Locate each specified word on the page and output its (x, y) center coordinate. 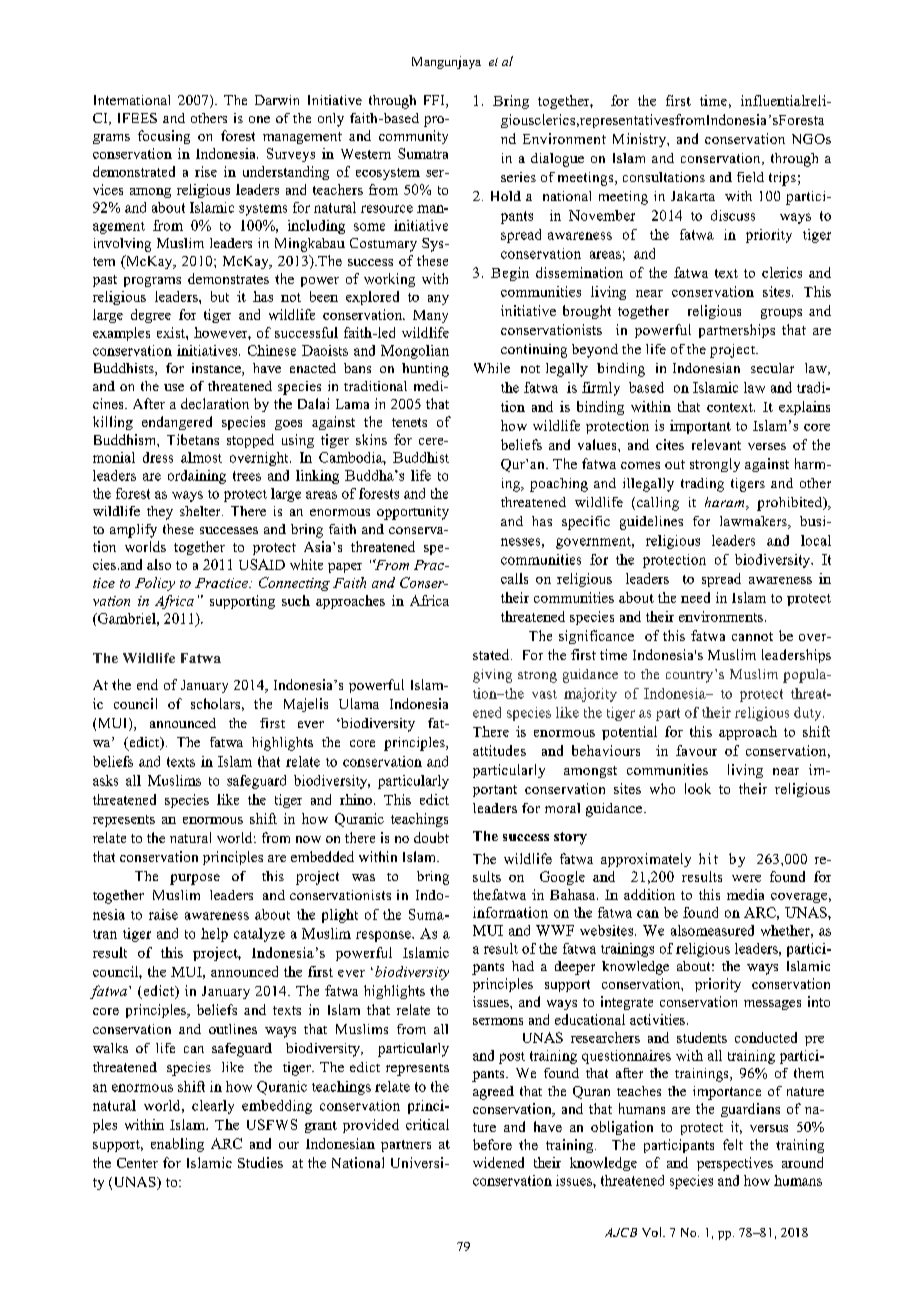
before (492, 1144)
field (750, 177)
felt (733, 1144)
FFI (435, 101)
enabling (177, 1145)
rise (206, 171)
